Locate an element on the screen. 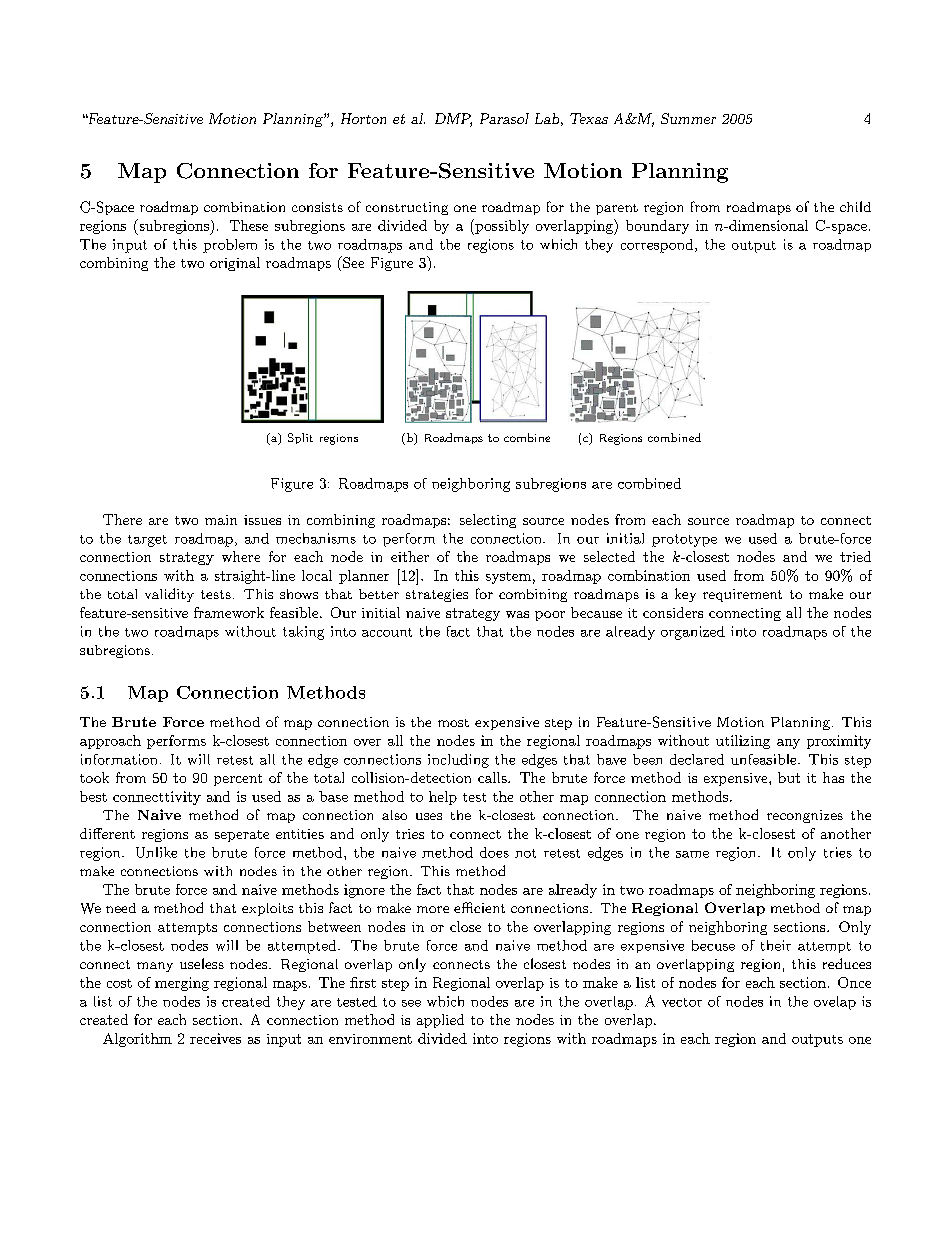 This screenshot has height=1233, width=952. DMP is located at coordinates (453, 119).
